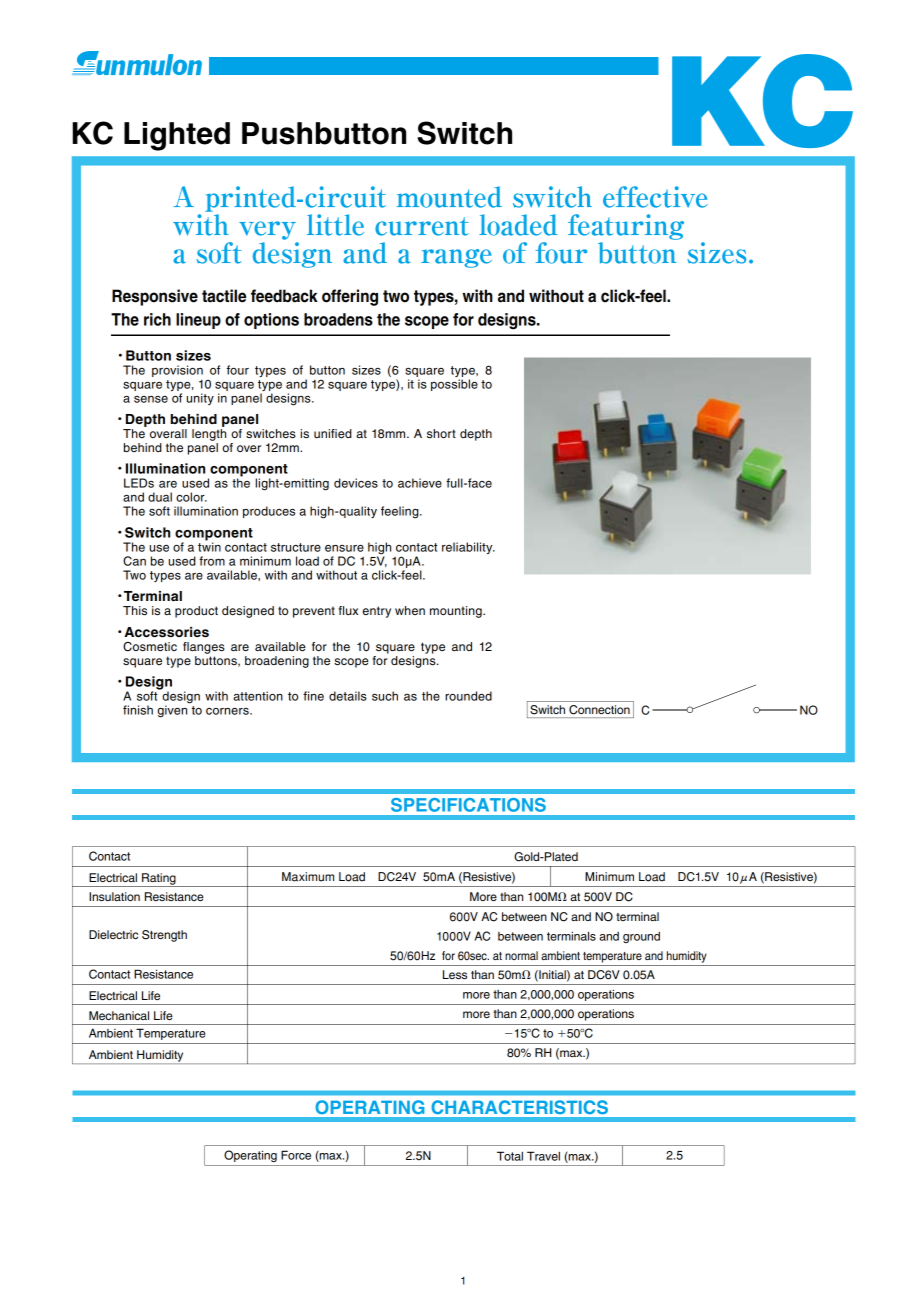  Describe the element at coordinates (174, 710) in the page. I see `given` at that location.
